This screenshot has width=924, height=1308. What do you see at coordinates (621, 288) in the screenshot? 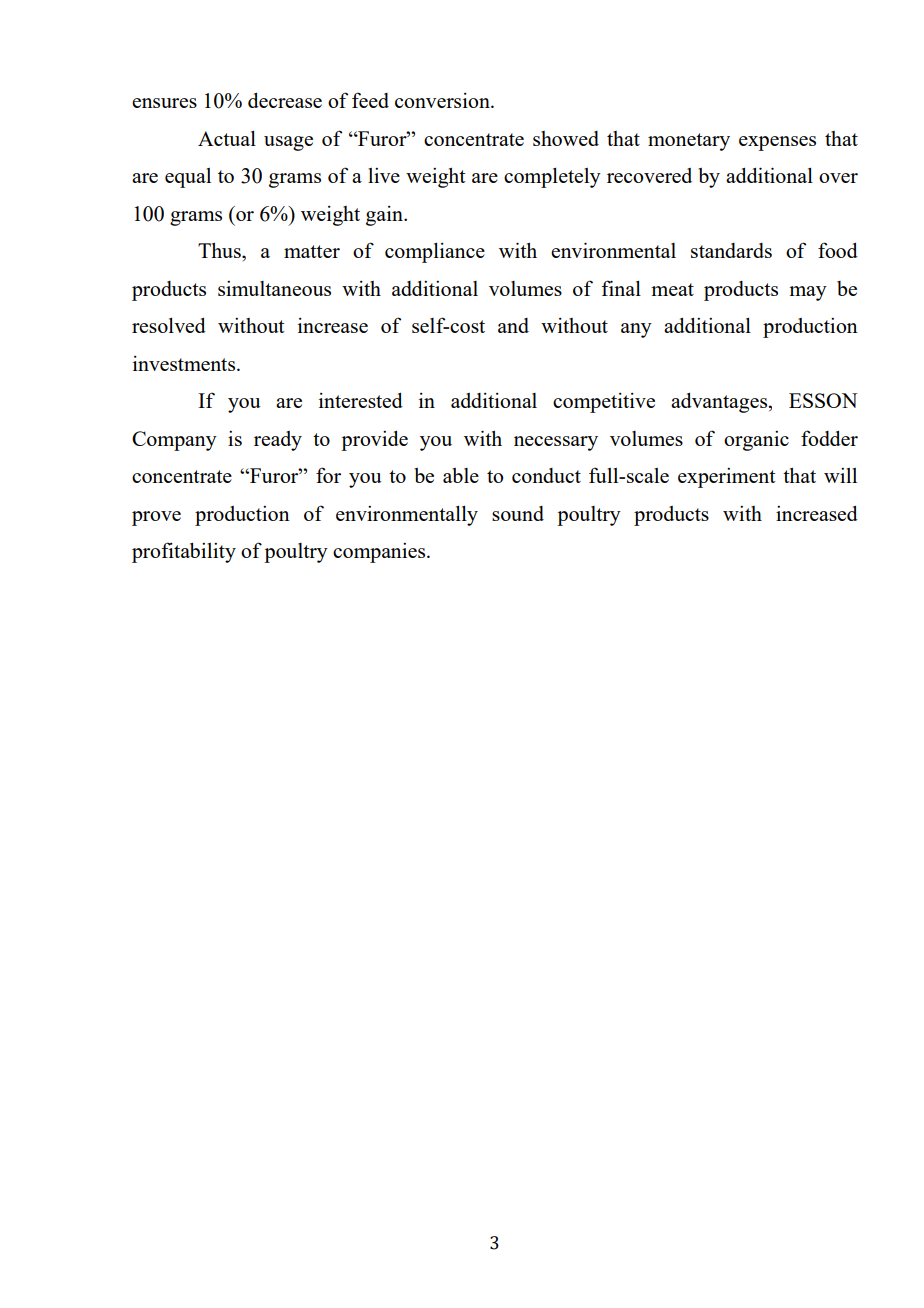
I see `final` at bounding box center [621, 288].
